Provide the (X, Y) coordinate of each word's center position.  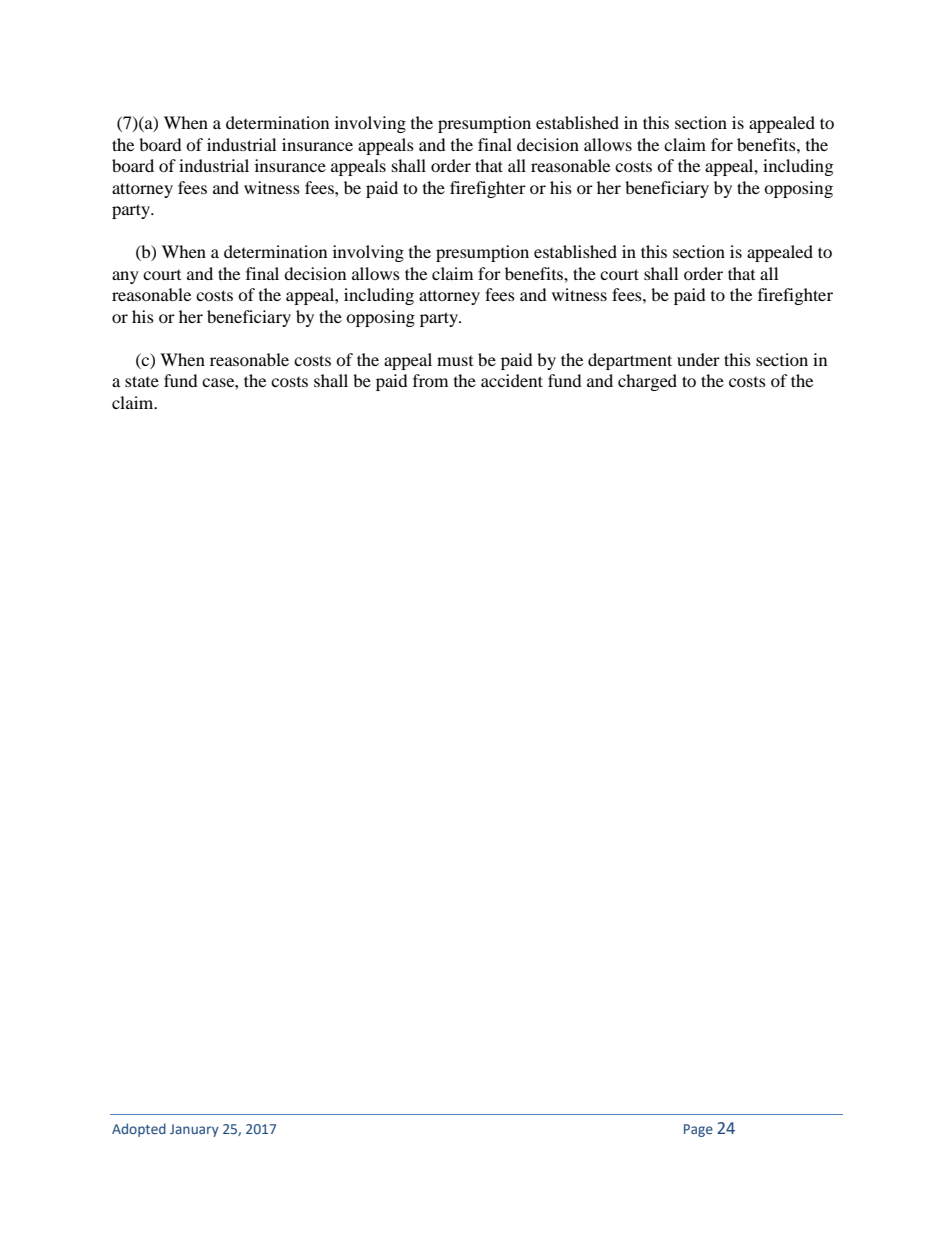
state (142, 381)
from (430, 380)
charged (647, 382)
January (194, 1130)
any (125, 277)
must (455, 361)
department (630, 361)
